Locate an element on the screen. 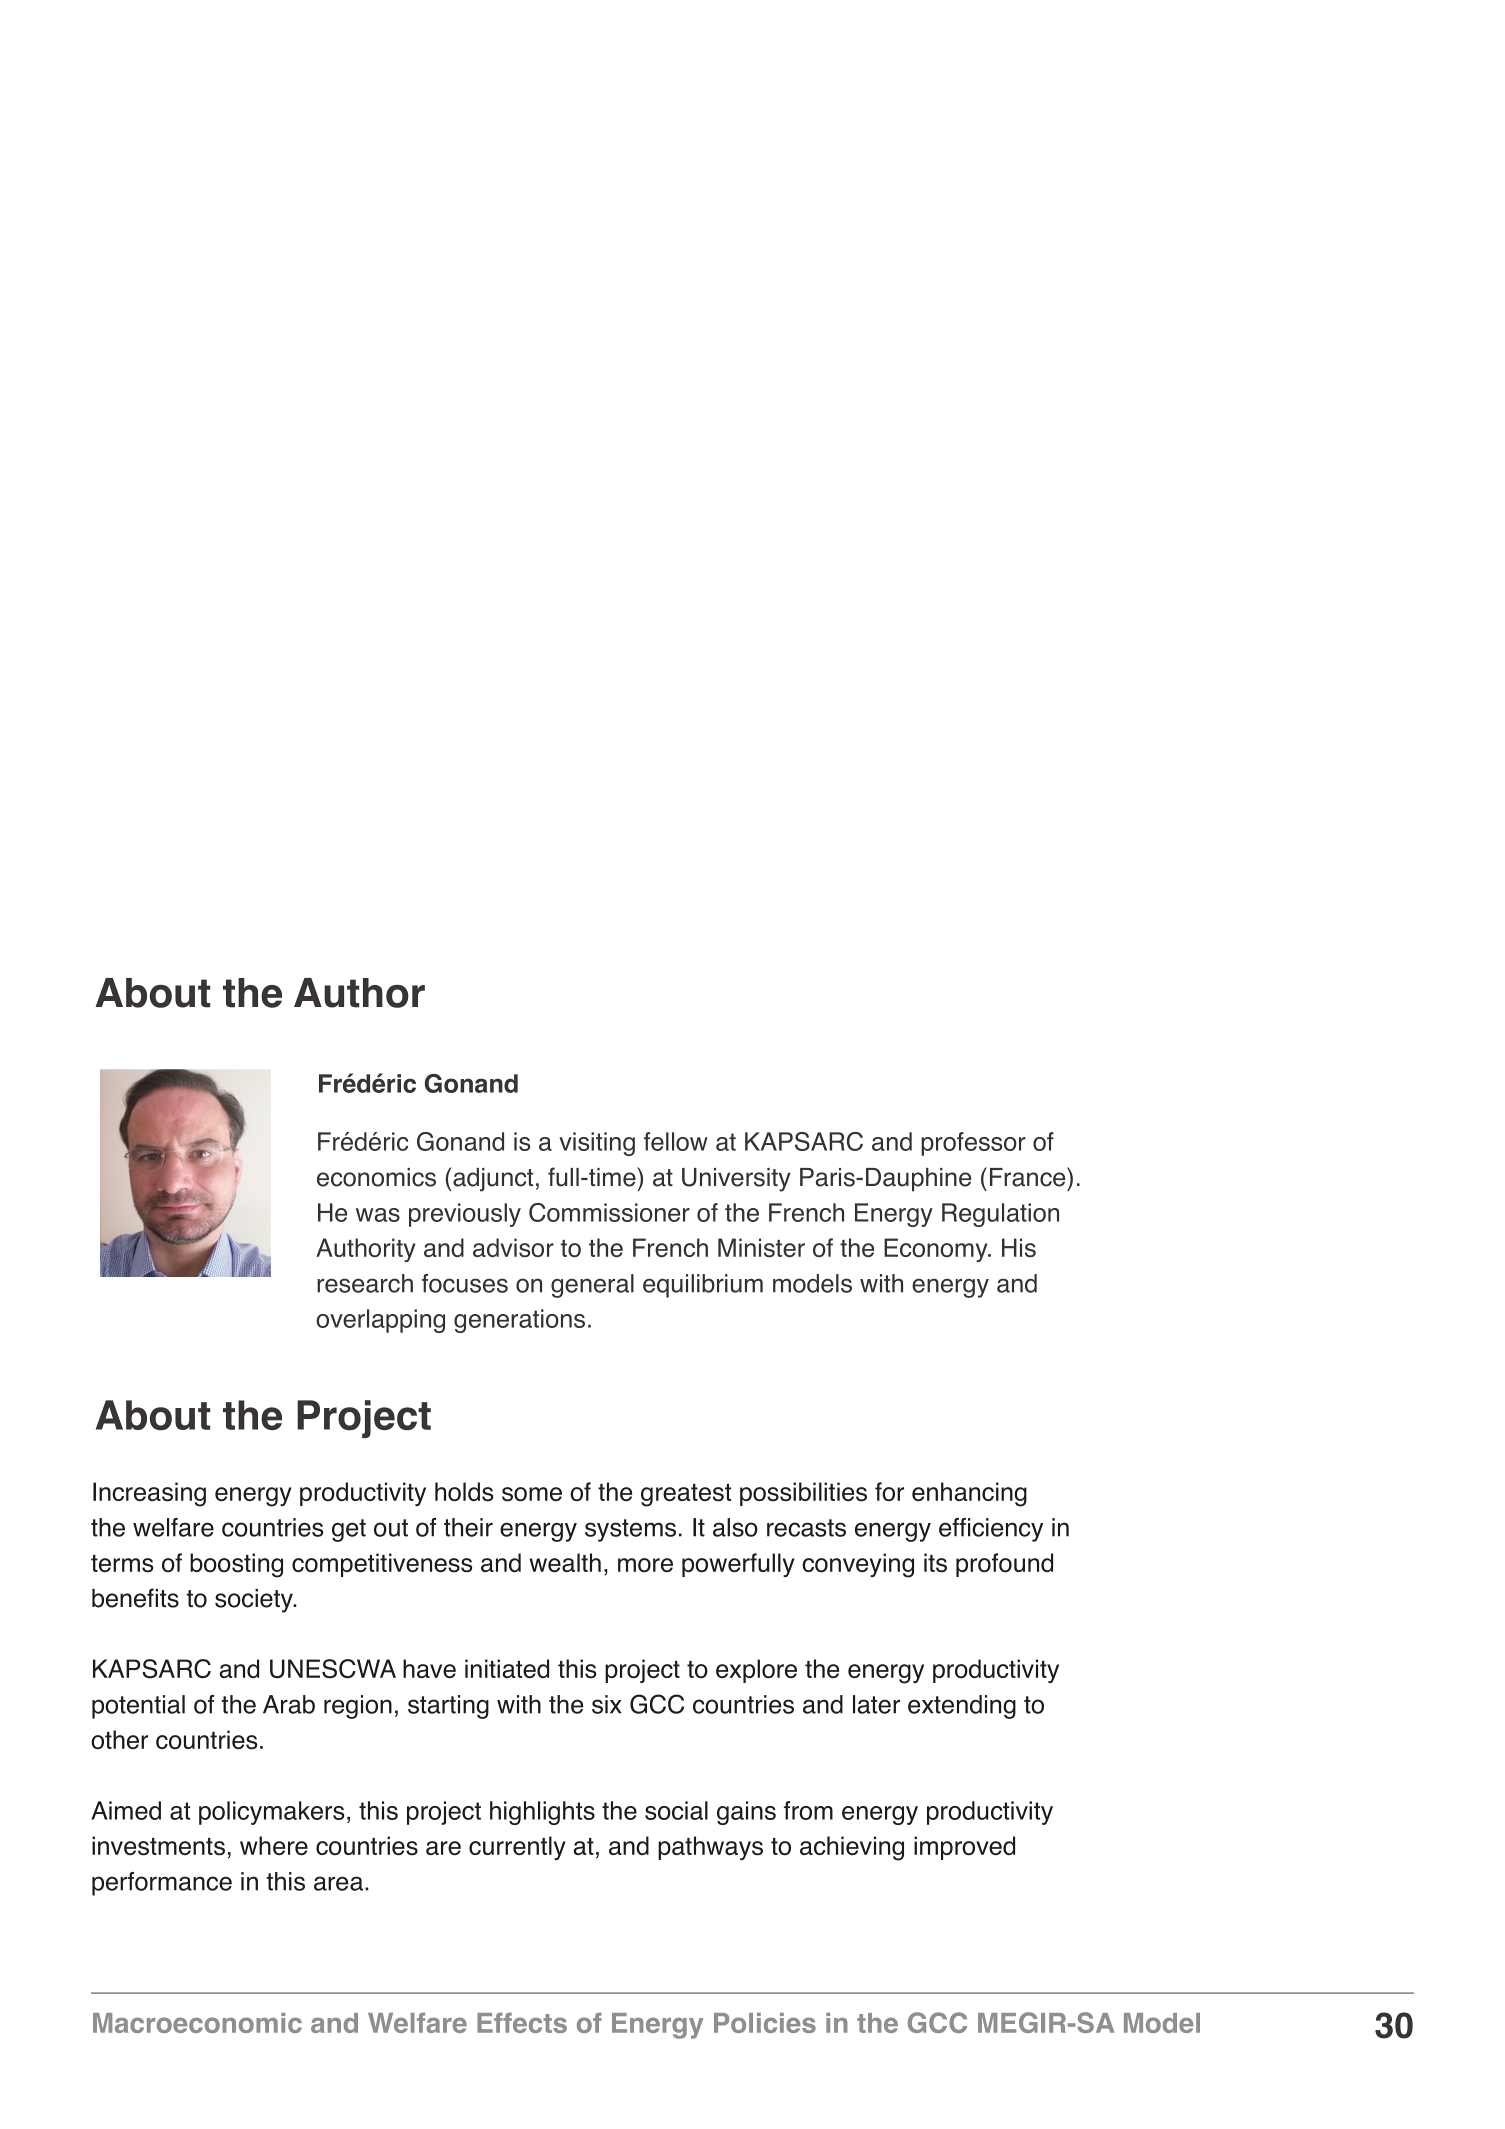  professor is located at coordinates (973, 1144).
